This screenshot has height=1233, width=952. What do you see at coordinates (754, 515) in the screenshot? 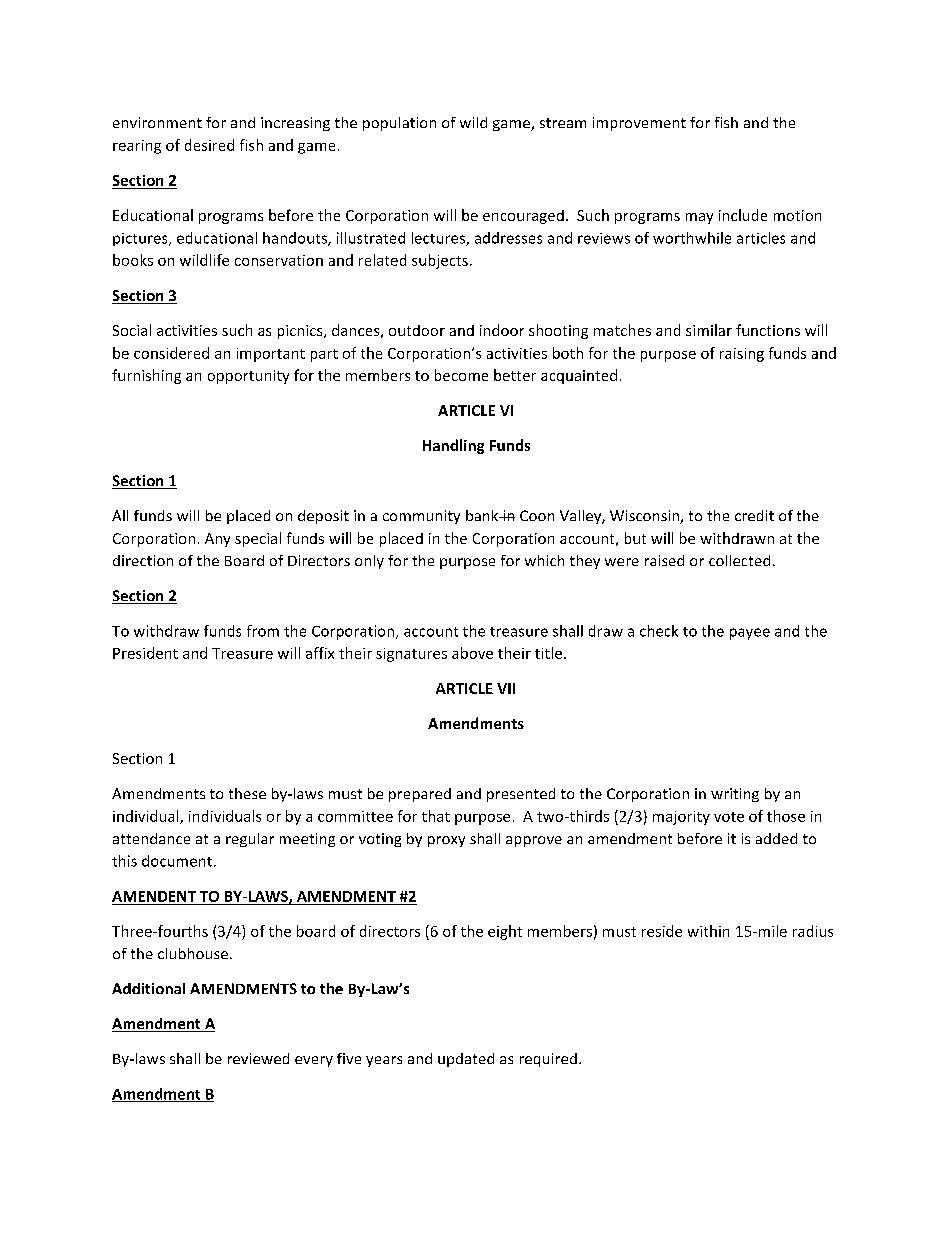
I see `credit` at bounding box center [754, 515].
